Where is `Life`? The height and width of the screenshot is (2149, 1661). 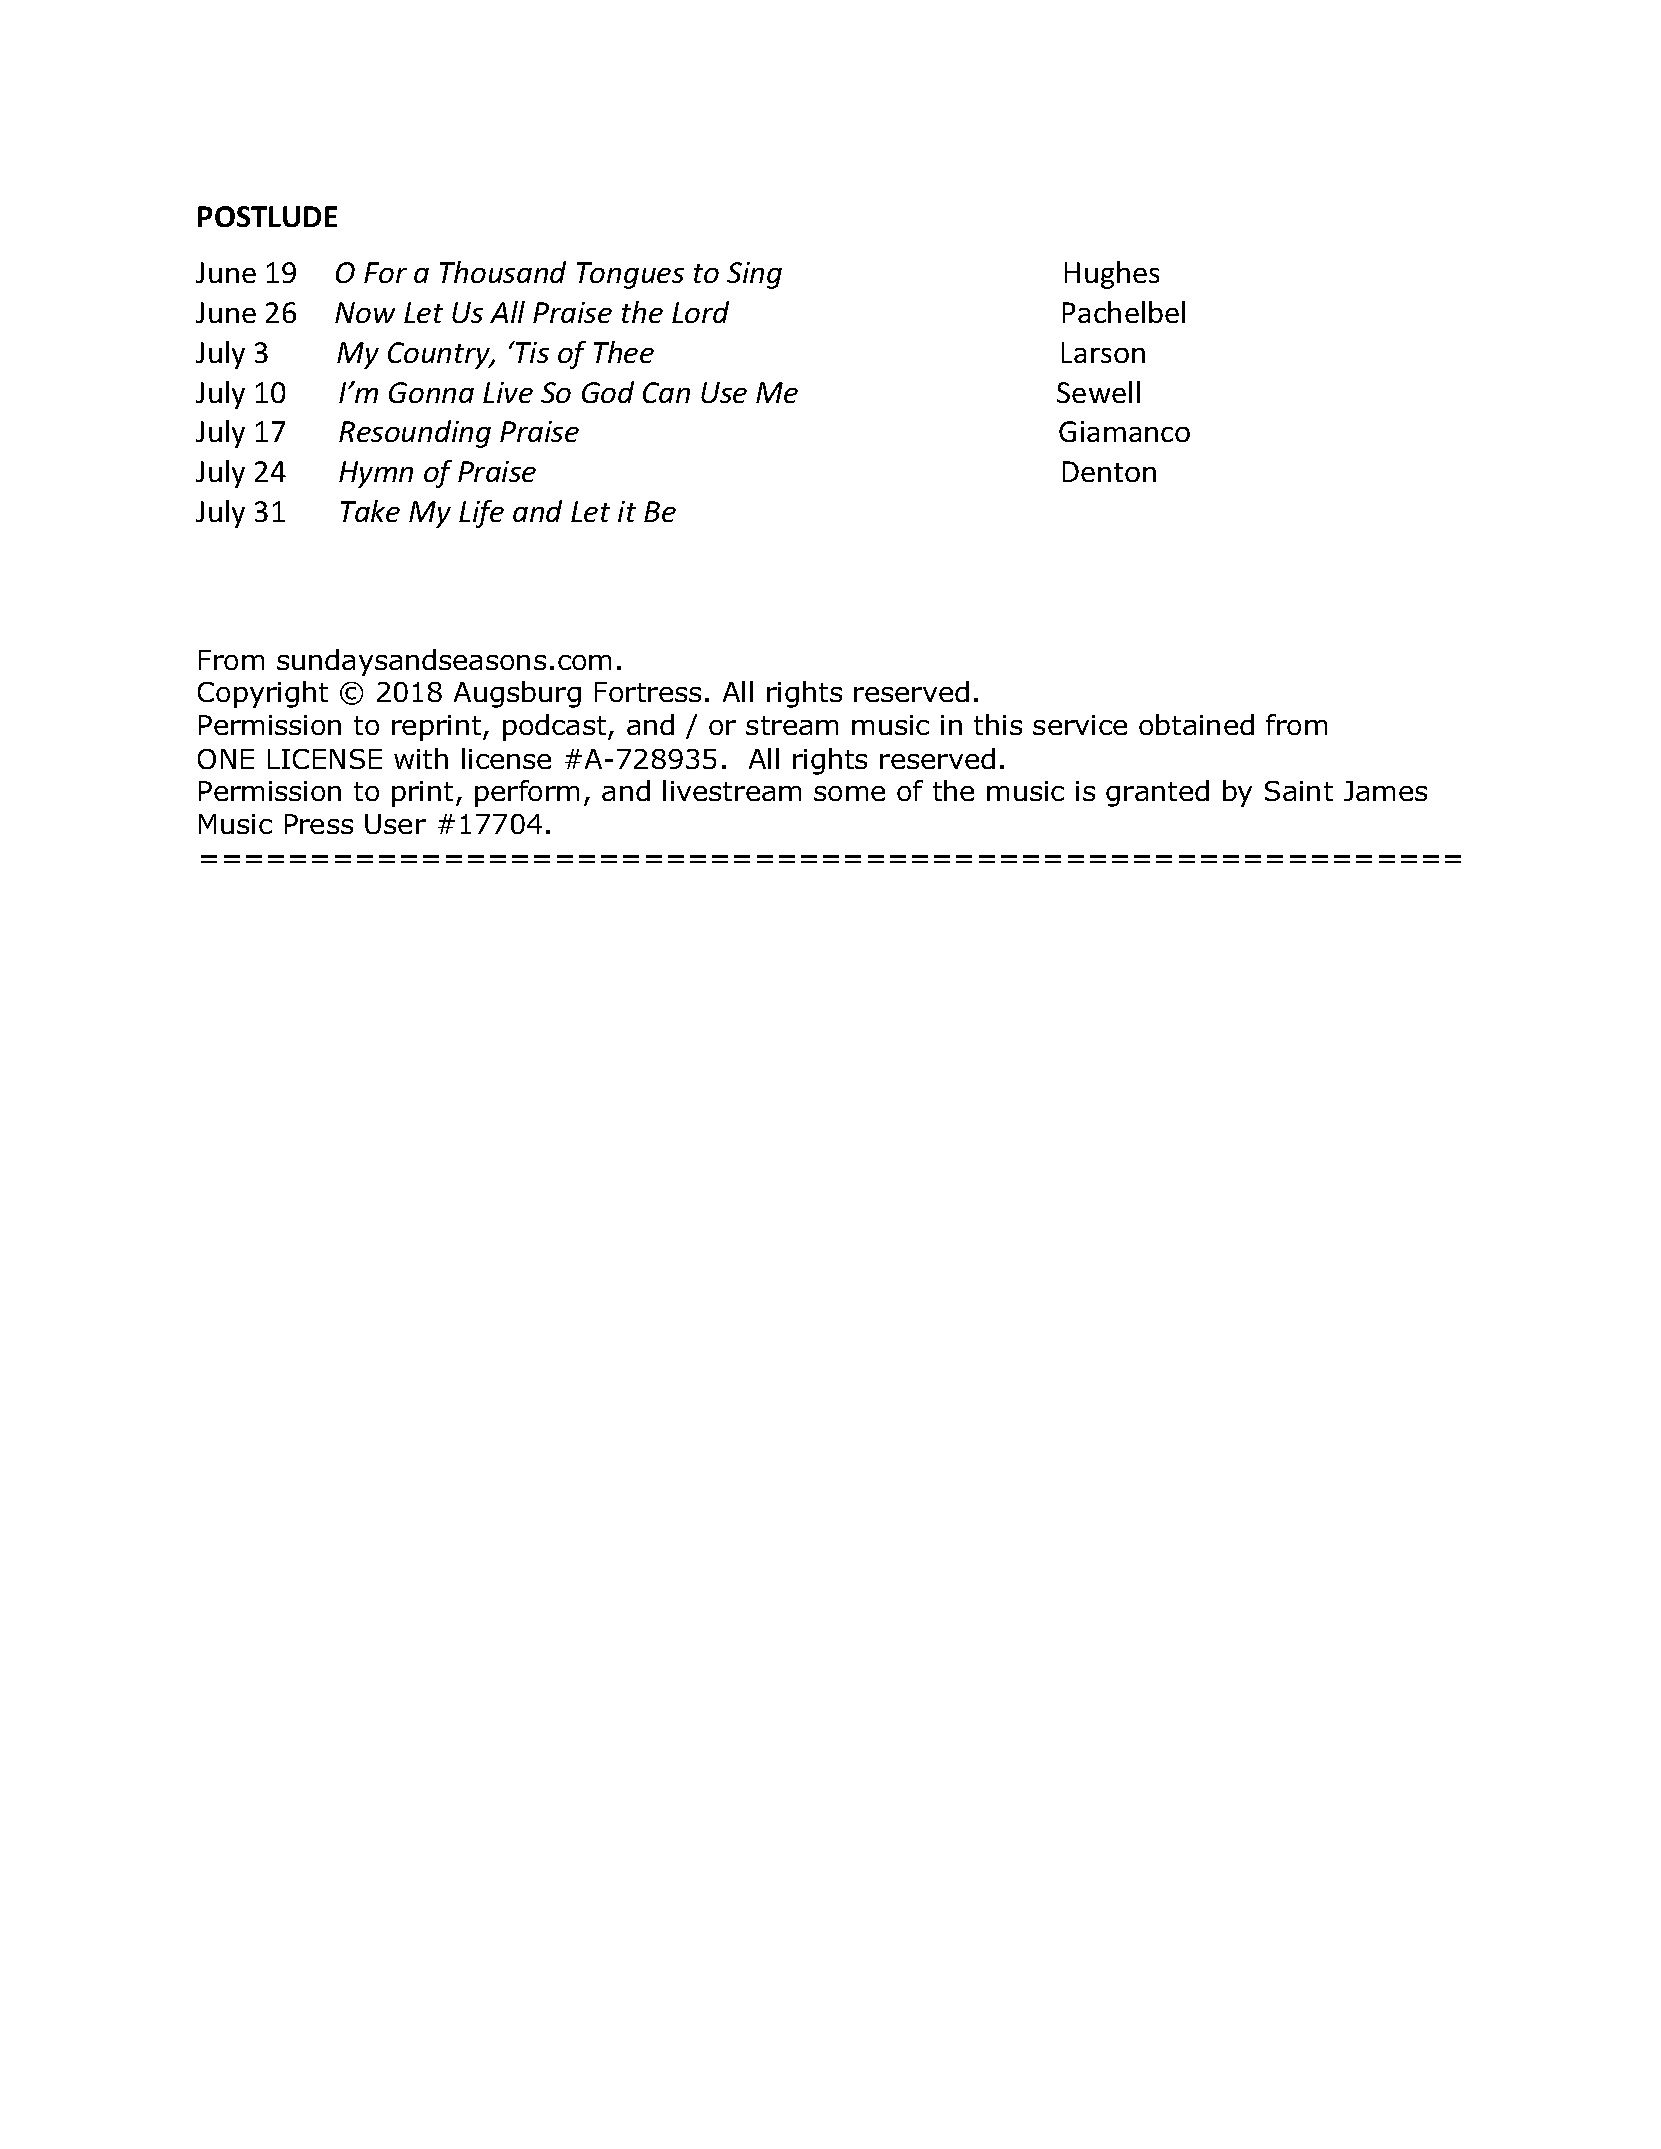
Life is located at coordinates (481, 514).
